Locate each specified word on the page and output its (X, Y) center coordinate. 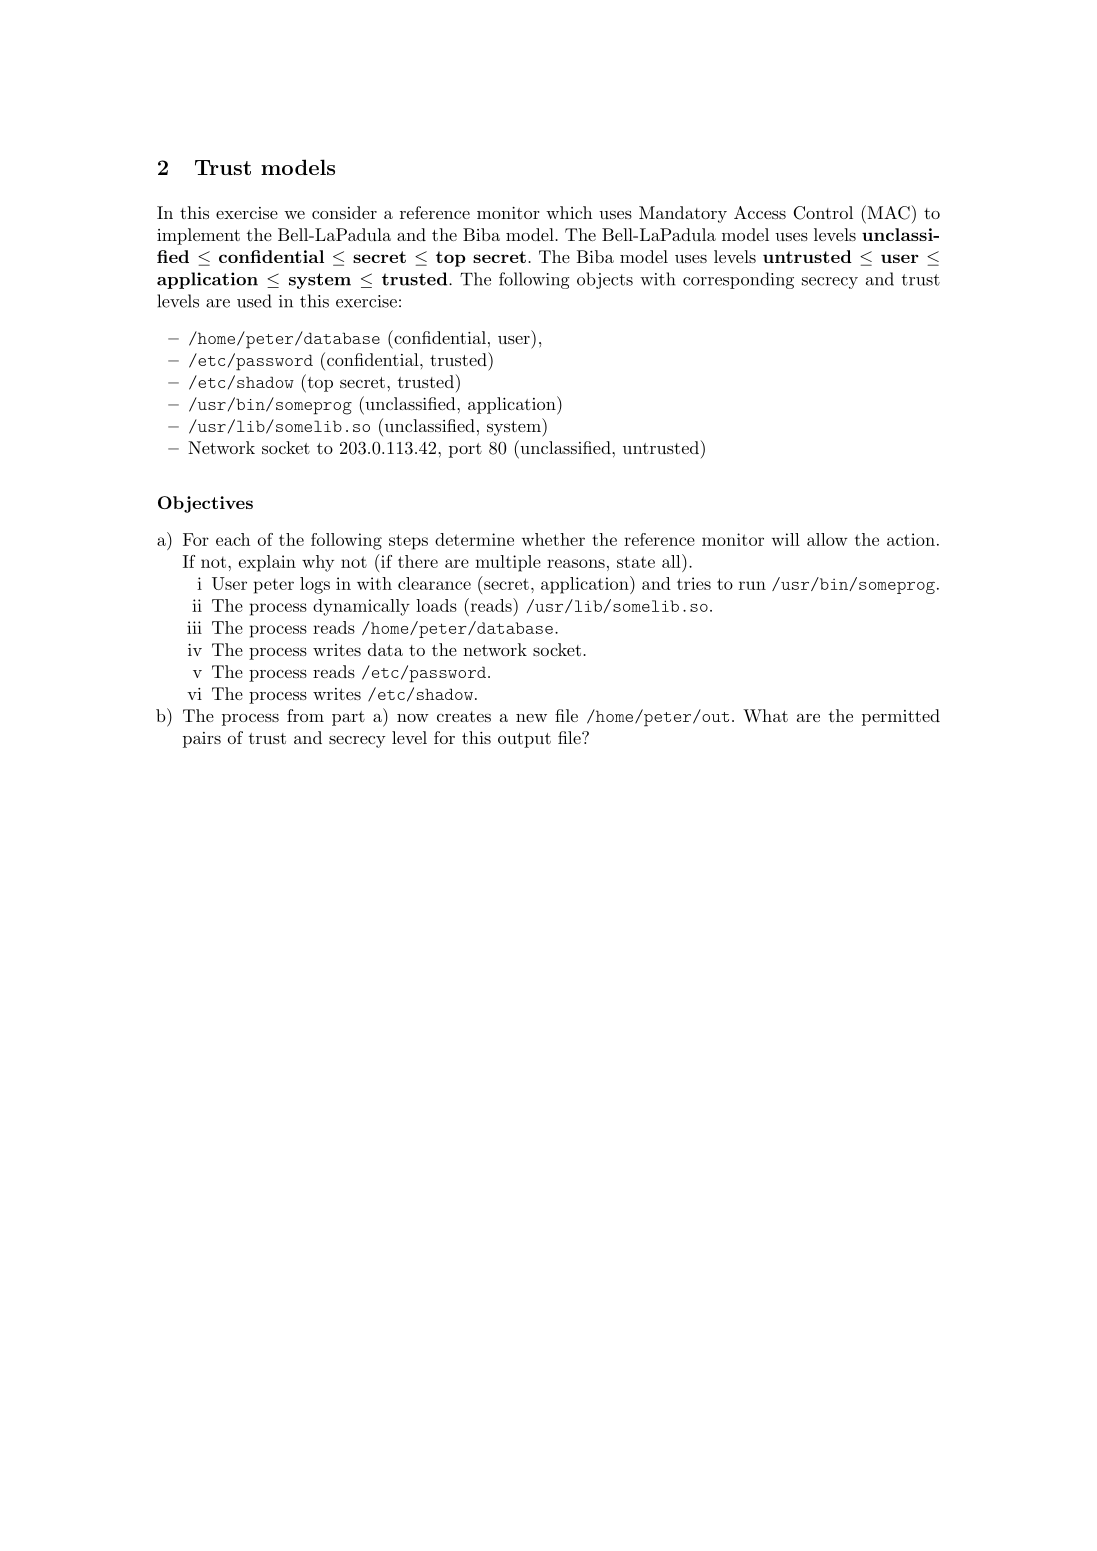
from (305, 715)
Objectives (205, 504)
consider (344, 212)
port (465, 450)
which (569, 212)
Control (823, 213)
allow (827, 539)
